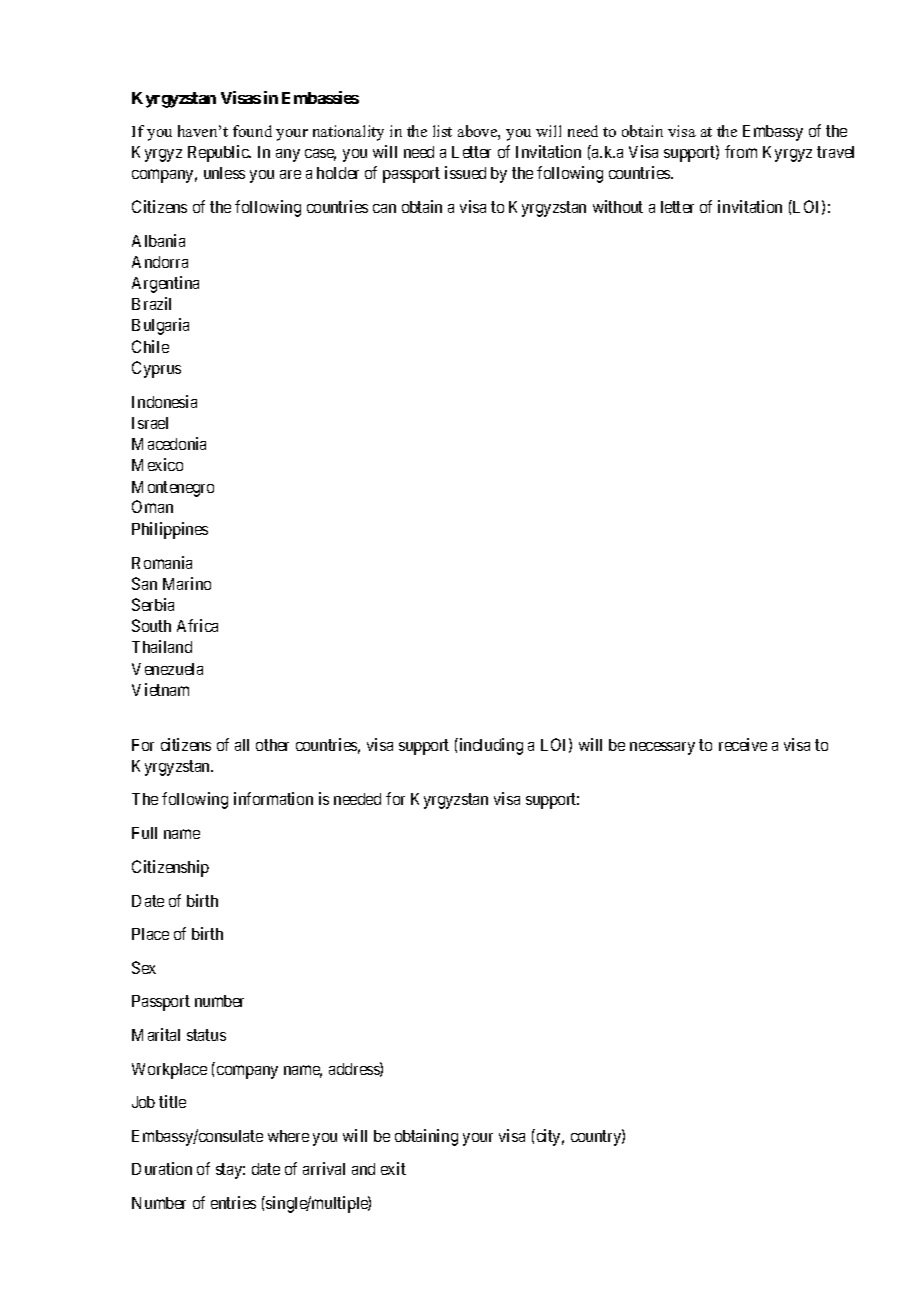  What do you see at coordinates (167, 669) in the screenshot?
I see `Venezuela` at bounding box center [167, 669].
